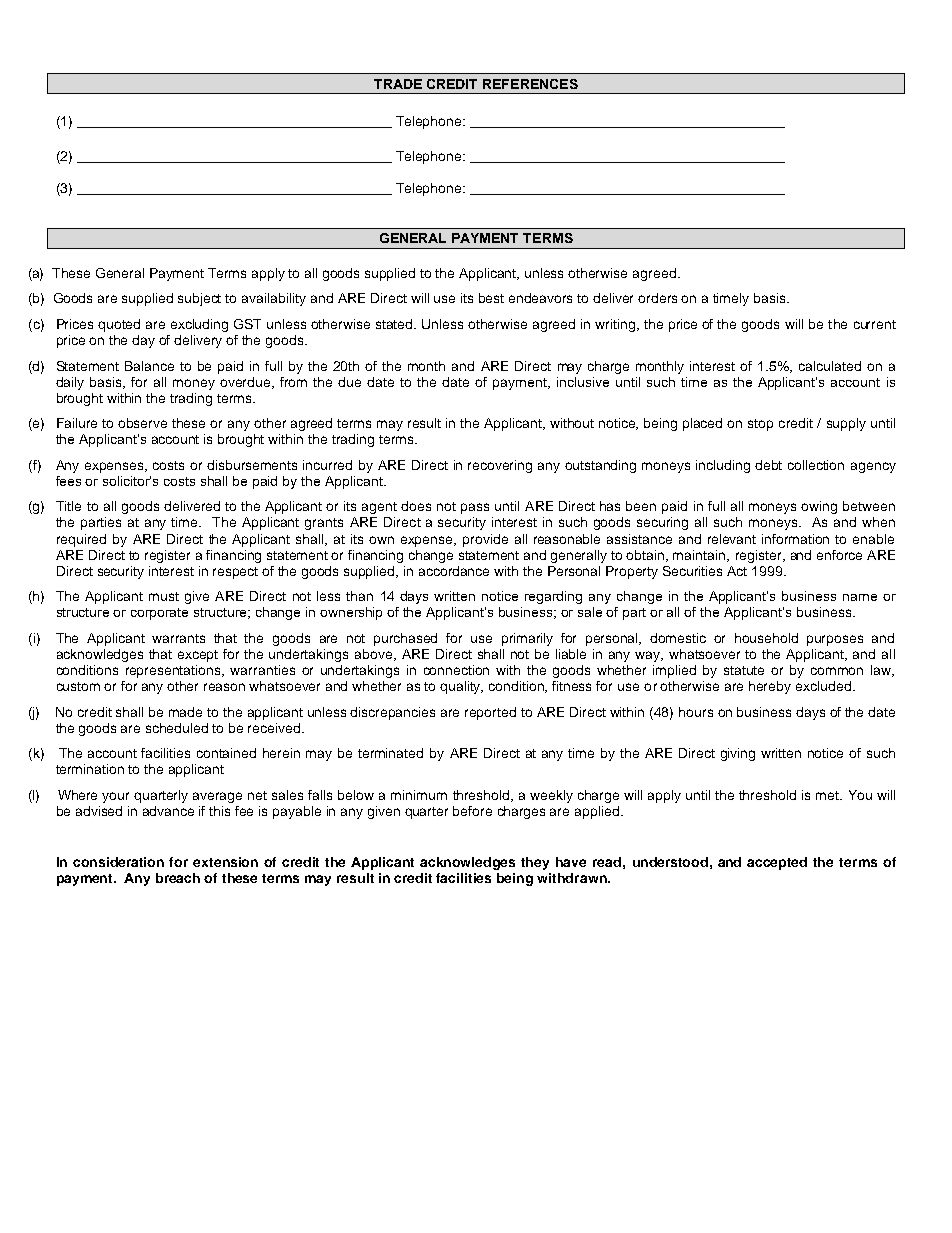  Describe the element at coordinates (456, 670) in the screenshot. I see `connection` at that location.
